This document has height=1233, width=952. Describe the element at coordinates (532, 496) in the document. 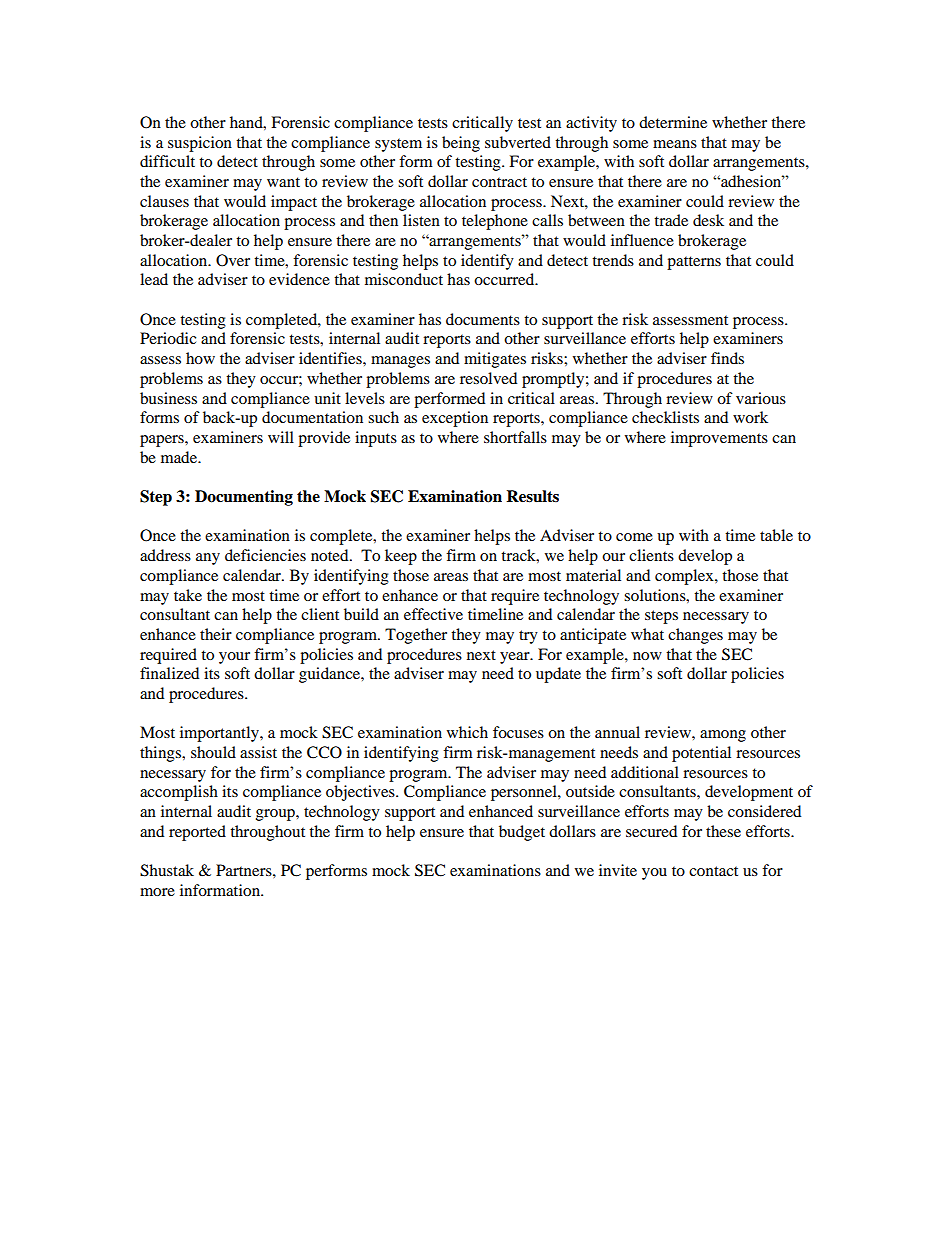

I see `Results` at that location.
